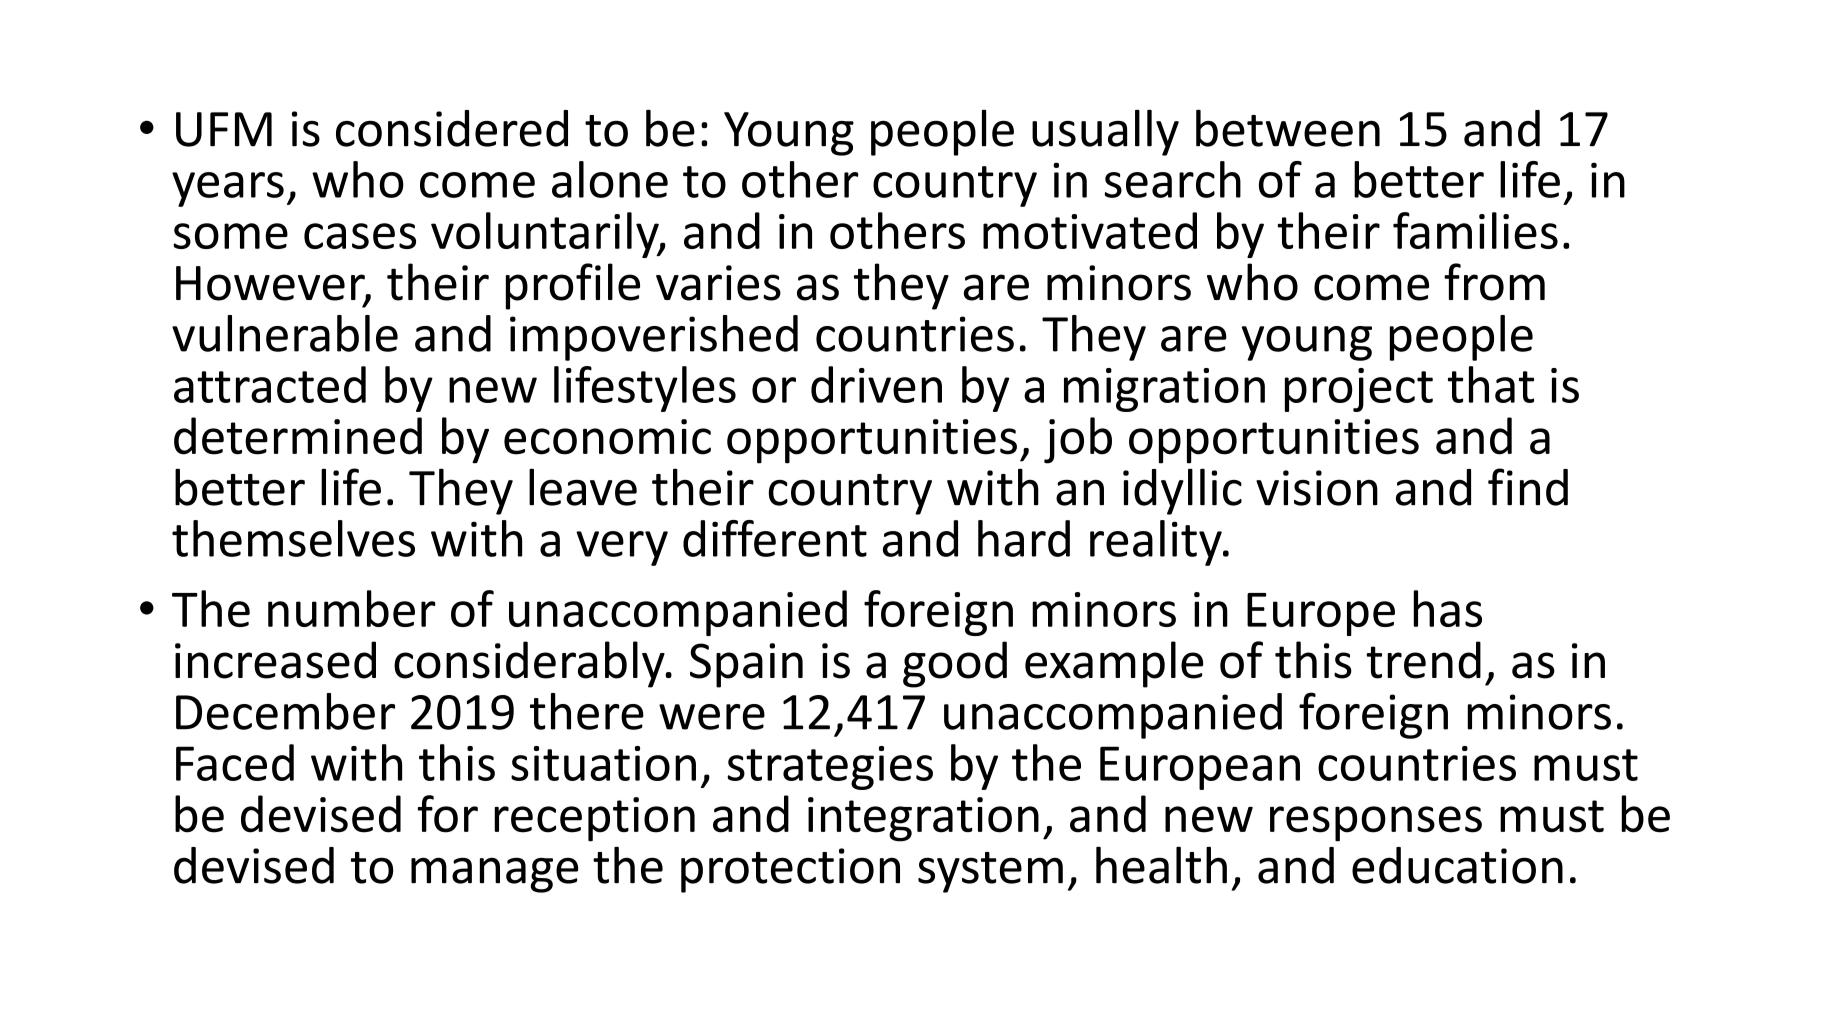  Describe the element at coordinates (1105, 132) in the screenshot. I see `usually` at that location.
